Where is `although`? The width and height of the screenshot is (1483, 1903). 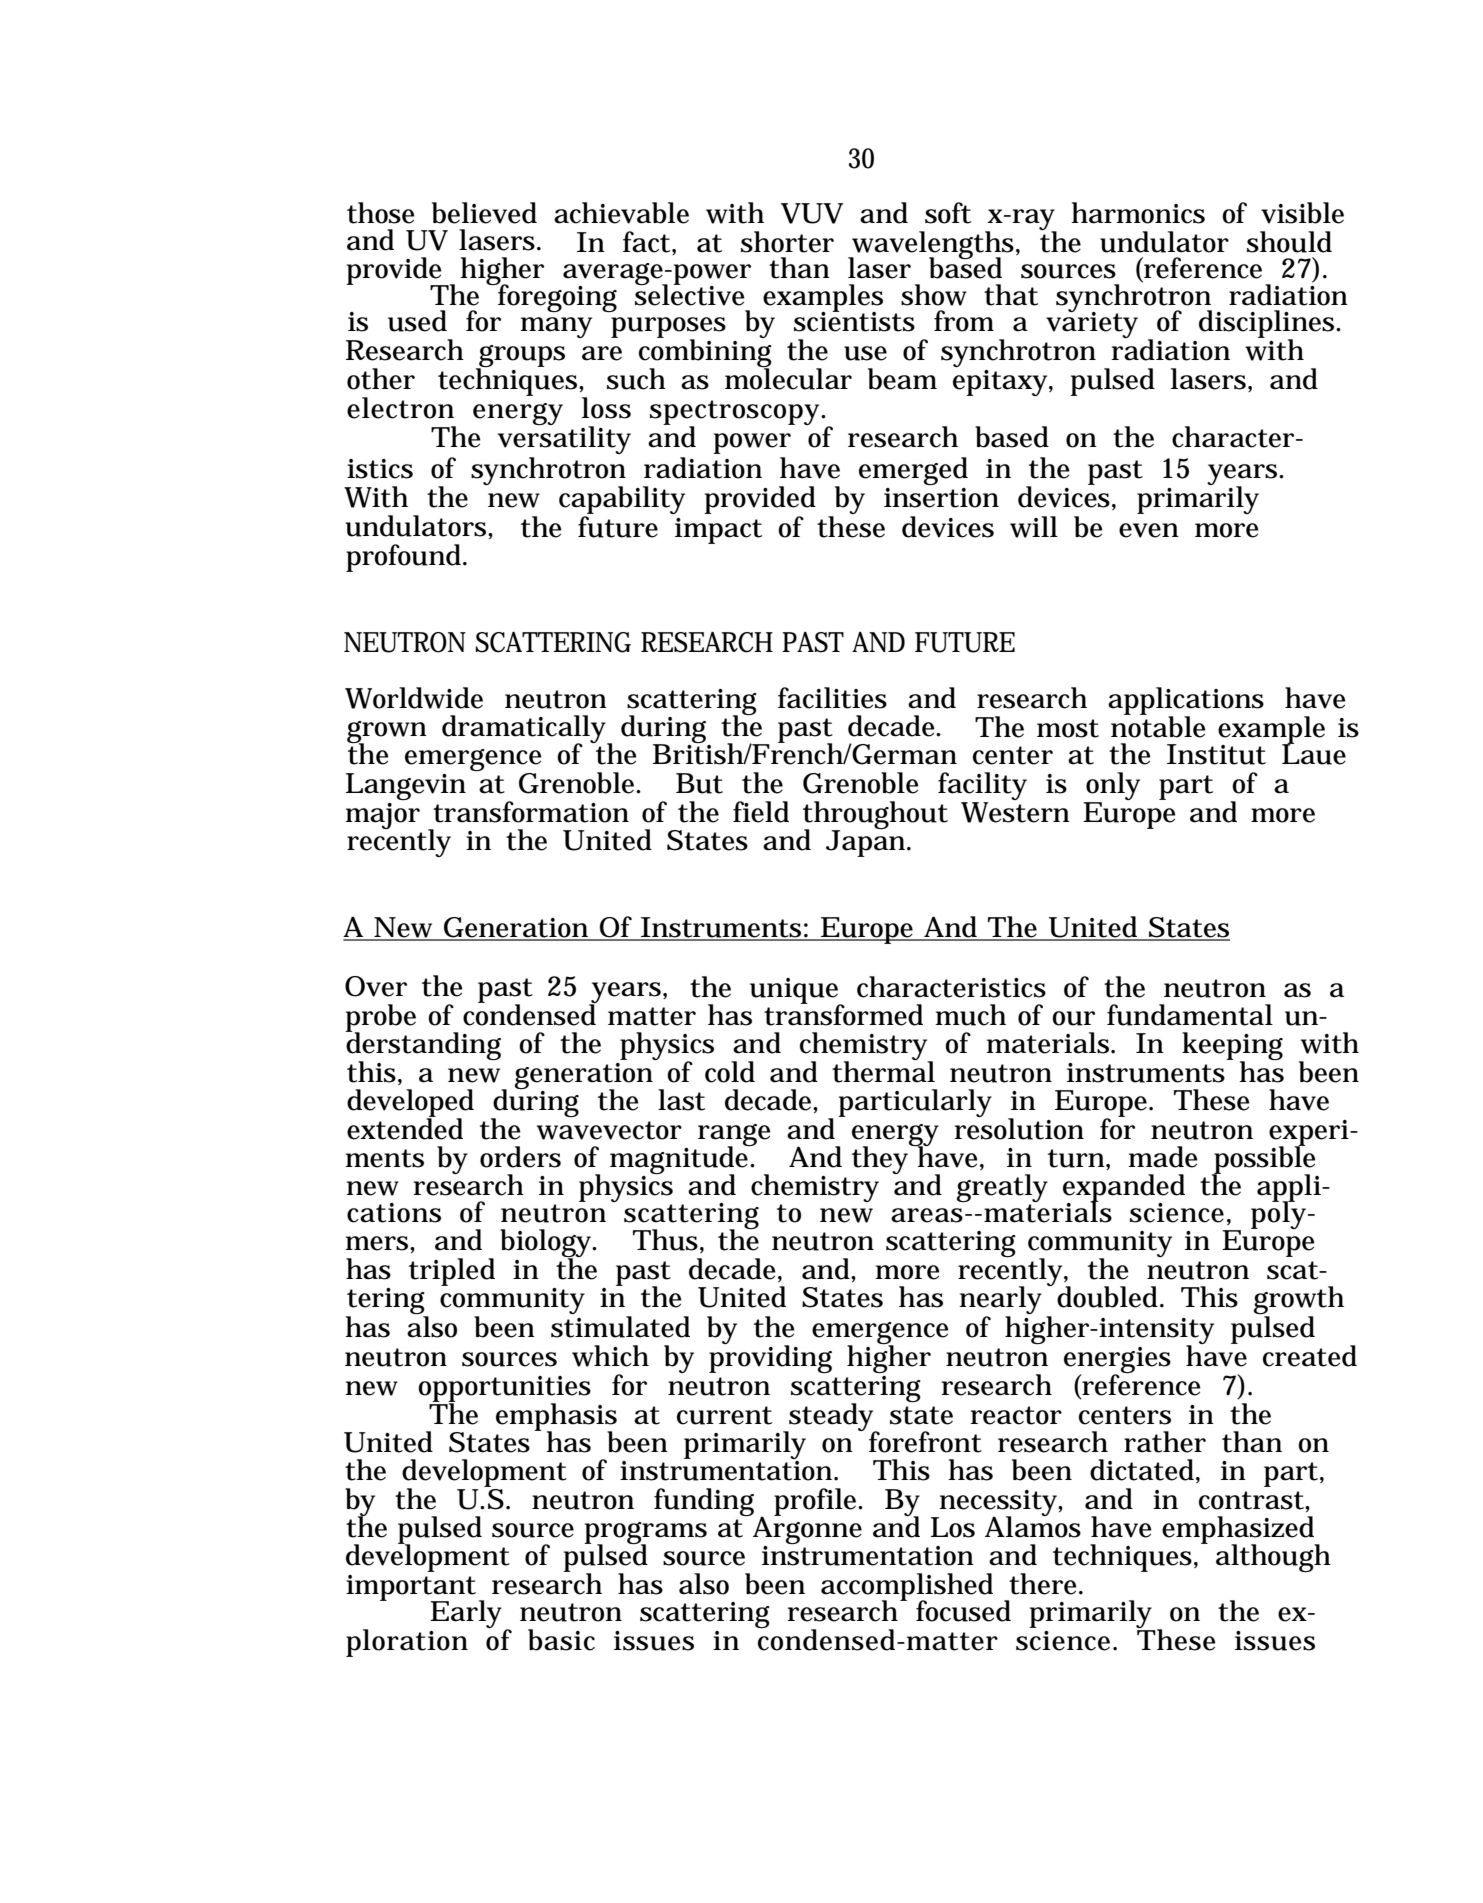
although is located at coordinates (1273, 1558).
